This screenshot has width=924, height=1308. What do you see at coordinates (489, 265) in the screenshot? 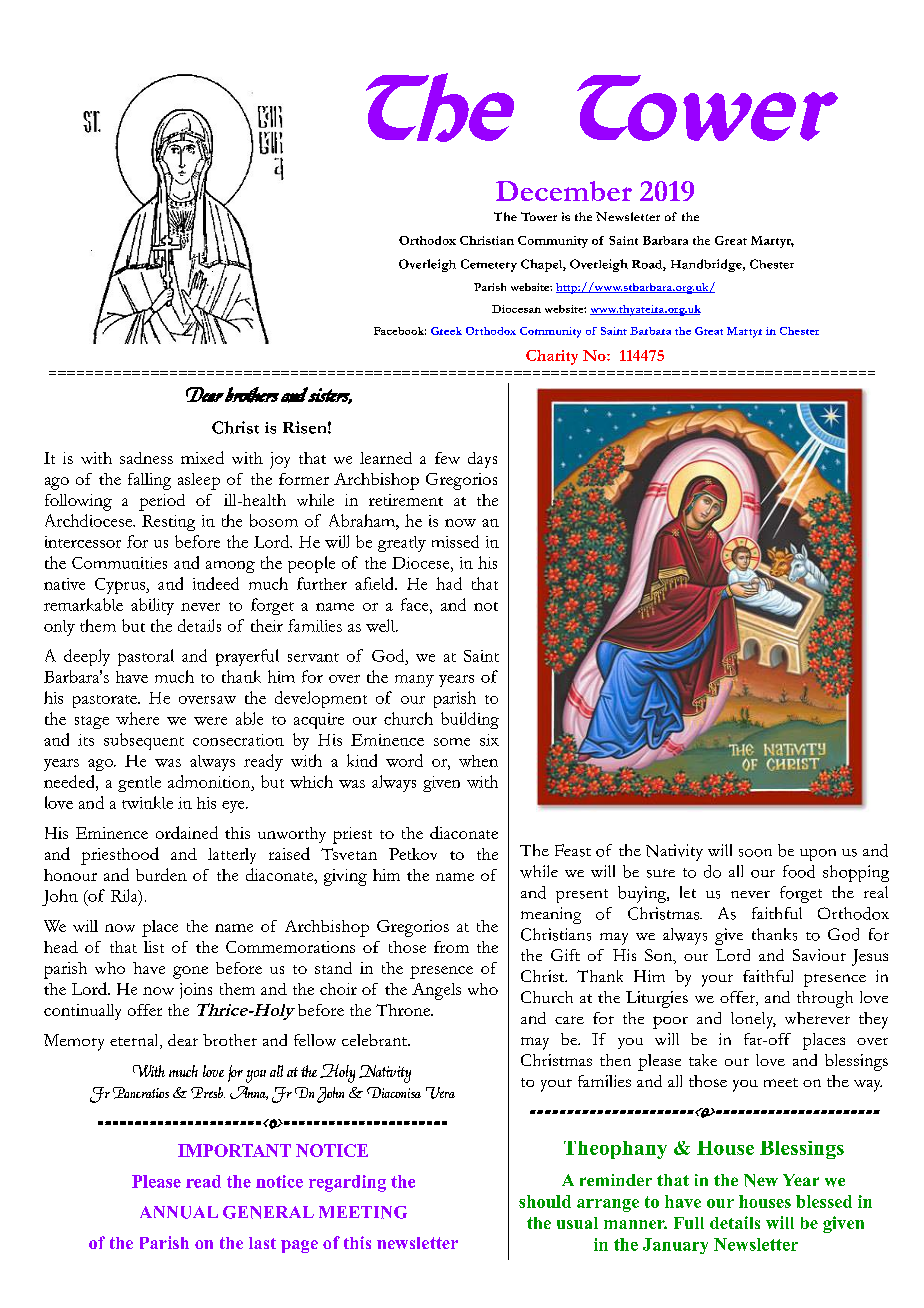
I see `Cemetery` at bounding box center [489, 265].
